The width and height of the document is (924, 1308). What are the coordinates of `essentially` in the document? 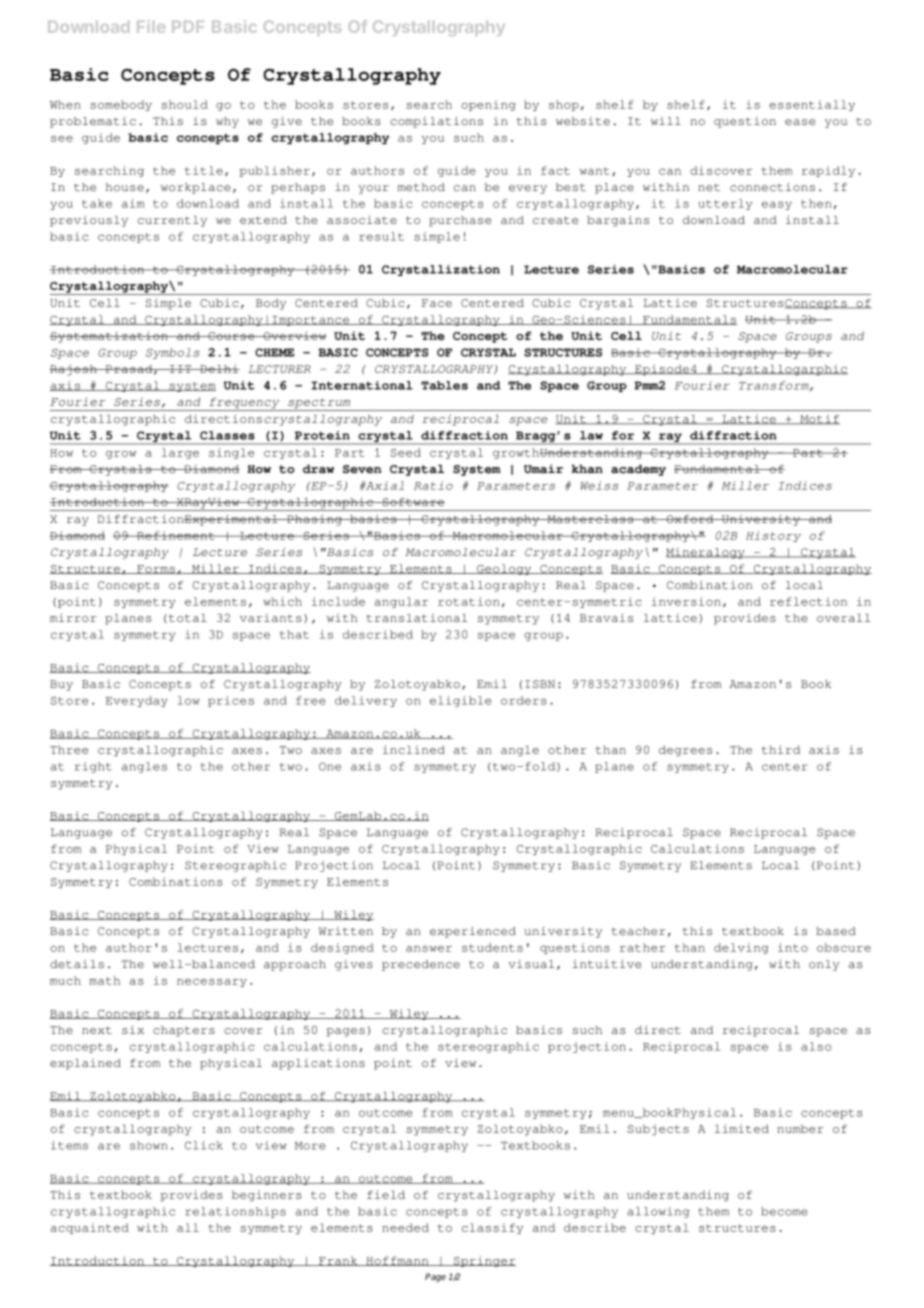 It's located at (812, 105).
